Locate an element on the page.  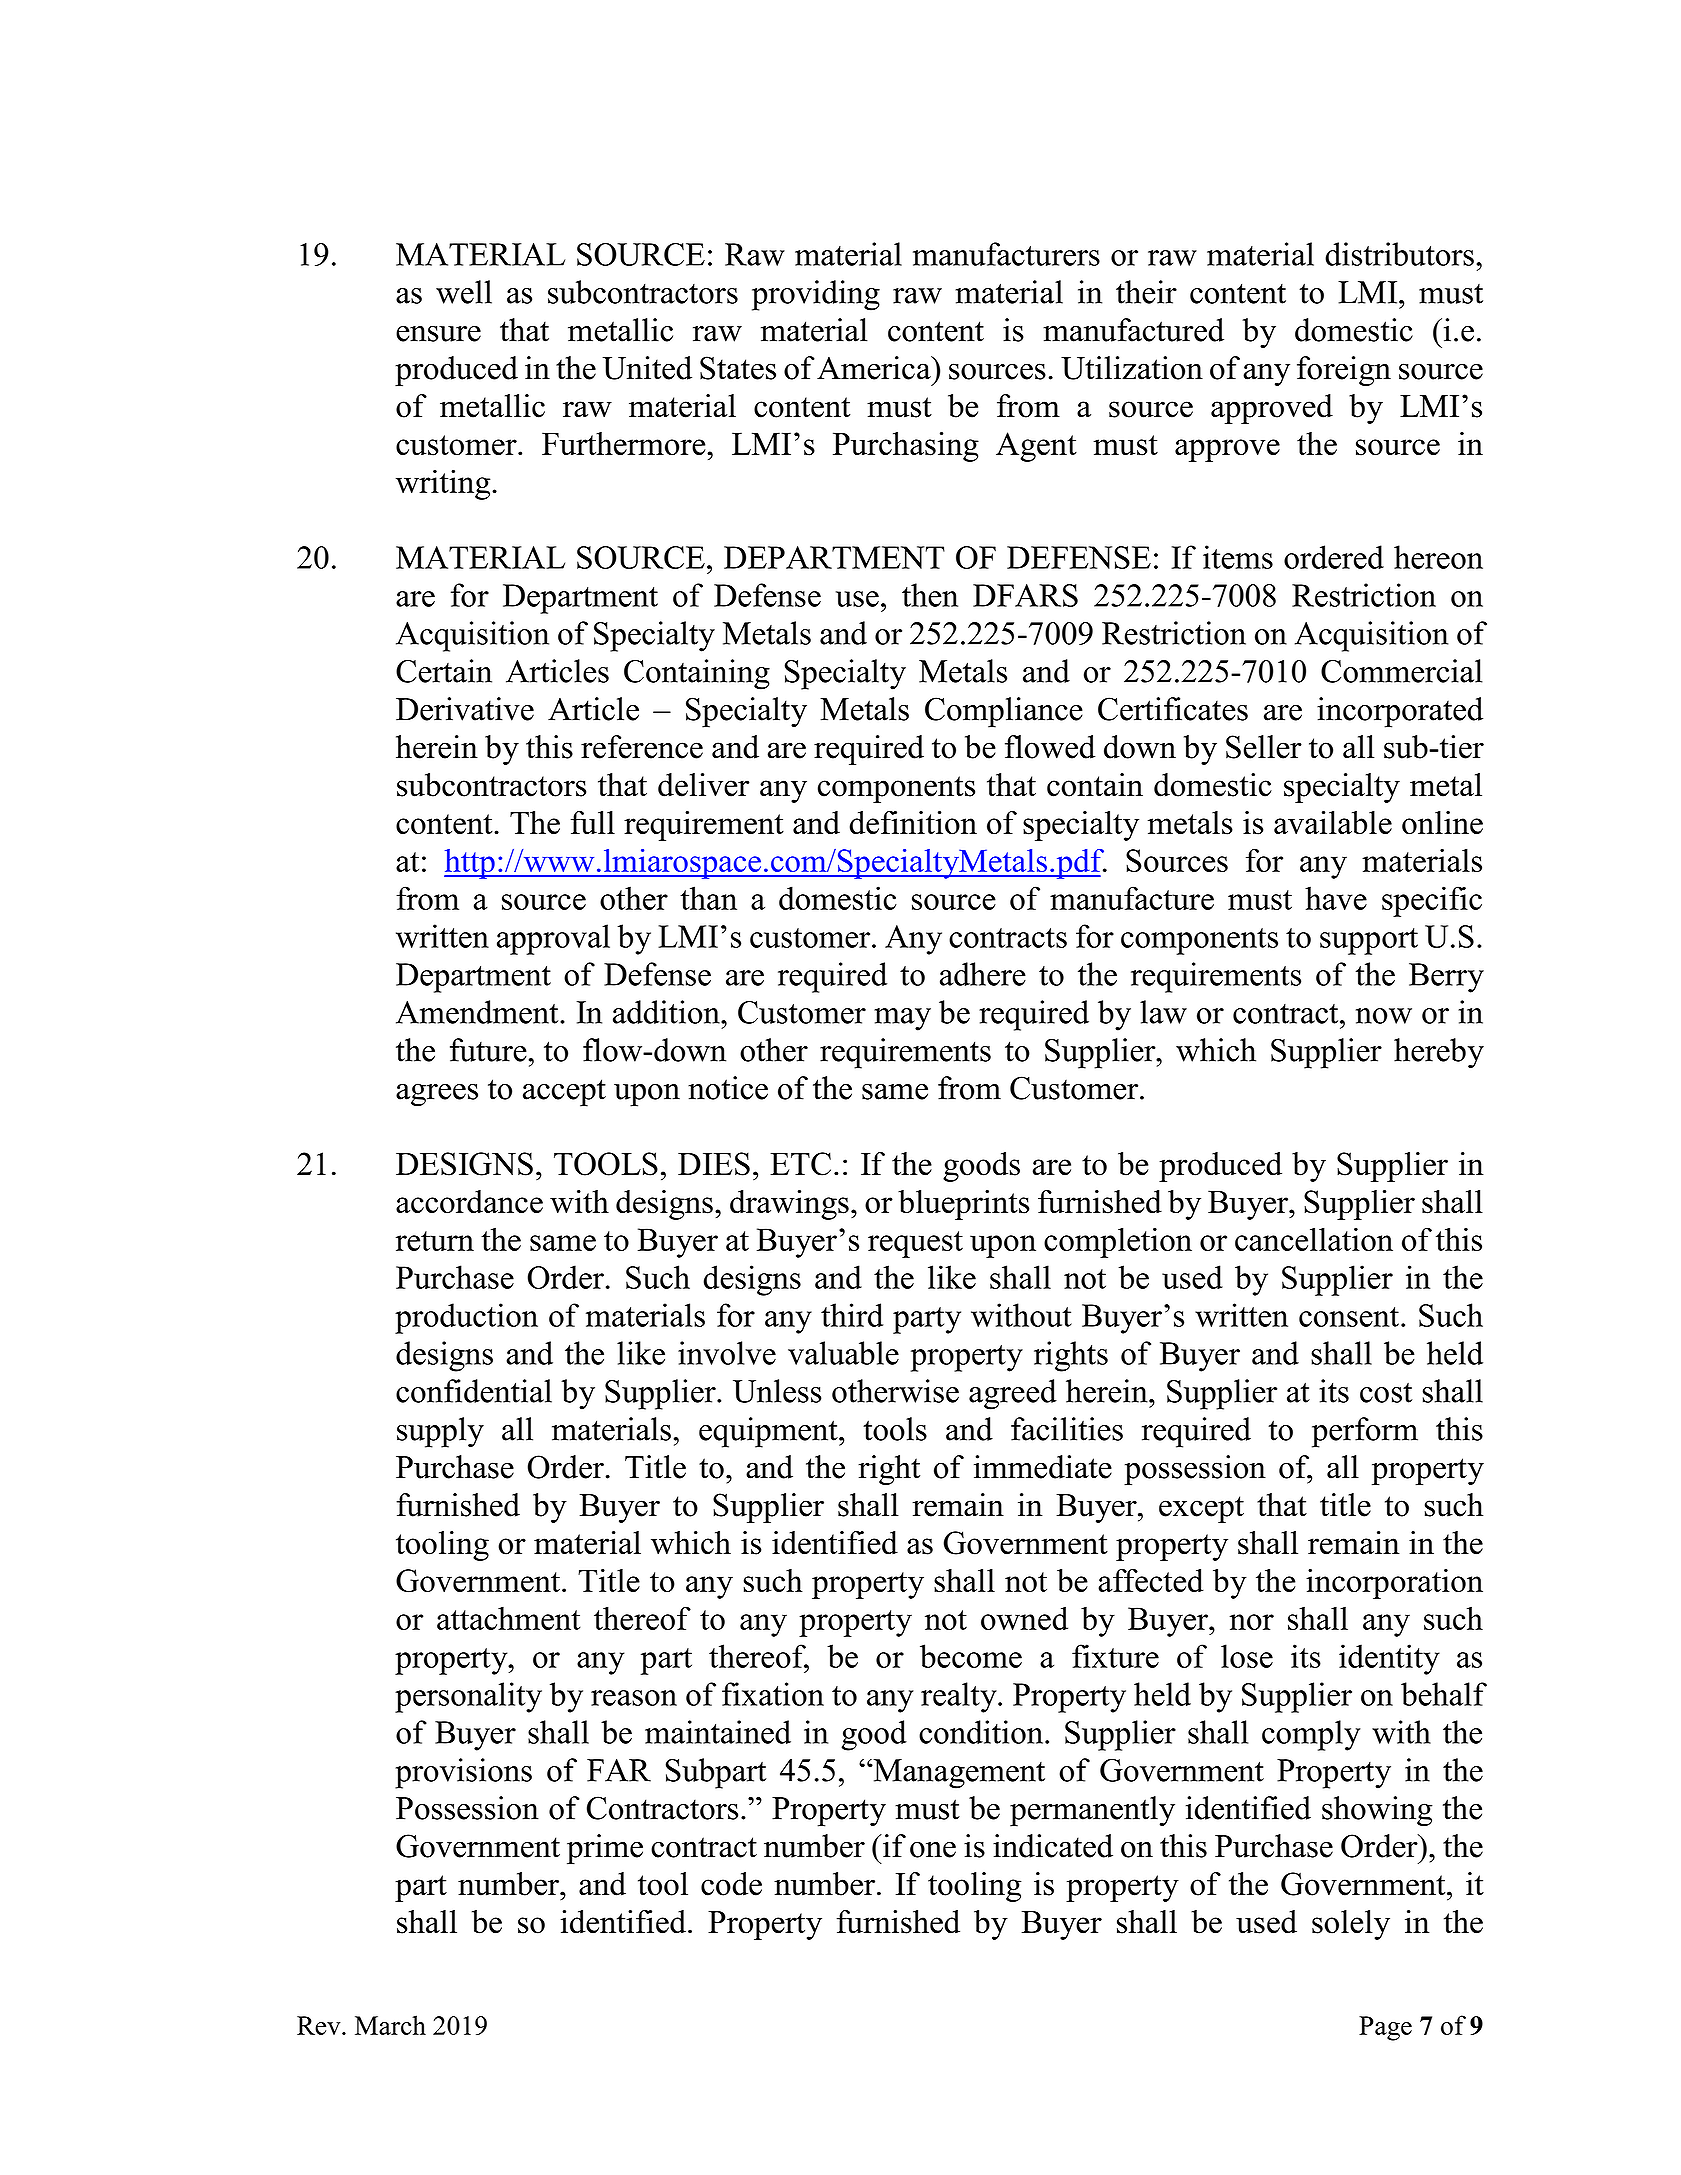
solely is located at coordinates (1351, 1925).
